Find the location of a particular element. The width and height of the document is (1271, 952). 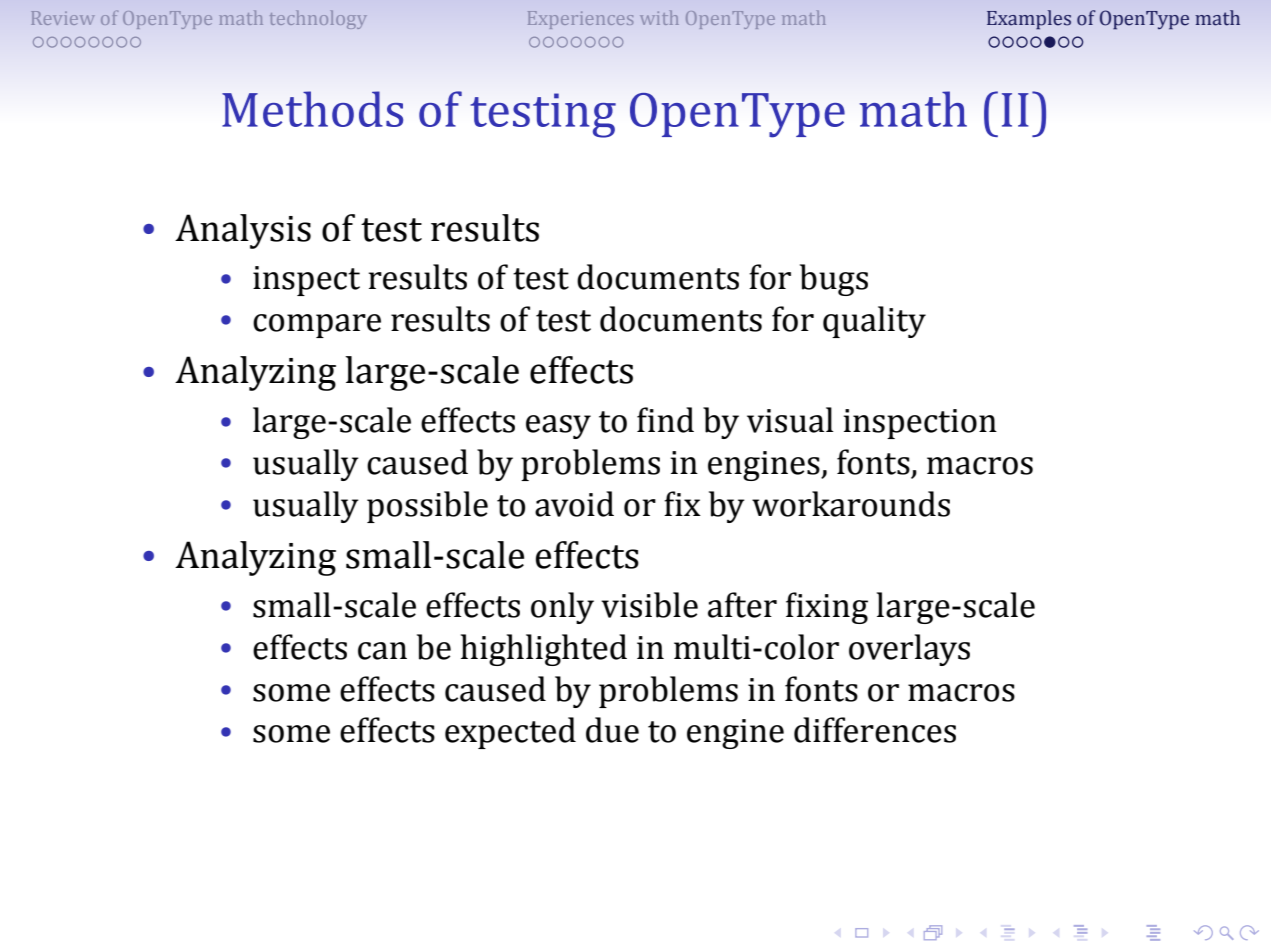

workarounds is located at coordinates (851, 504).
